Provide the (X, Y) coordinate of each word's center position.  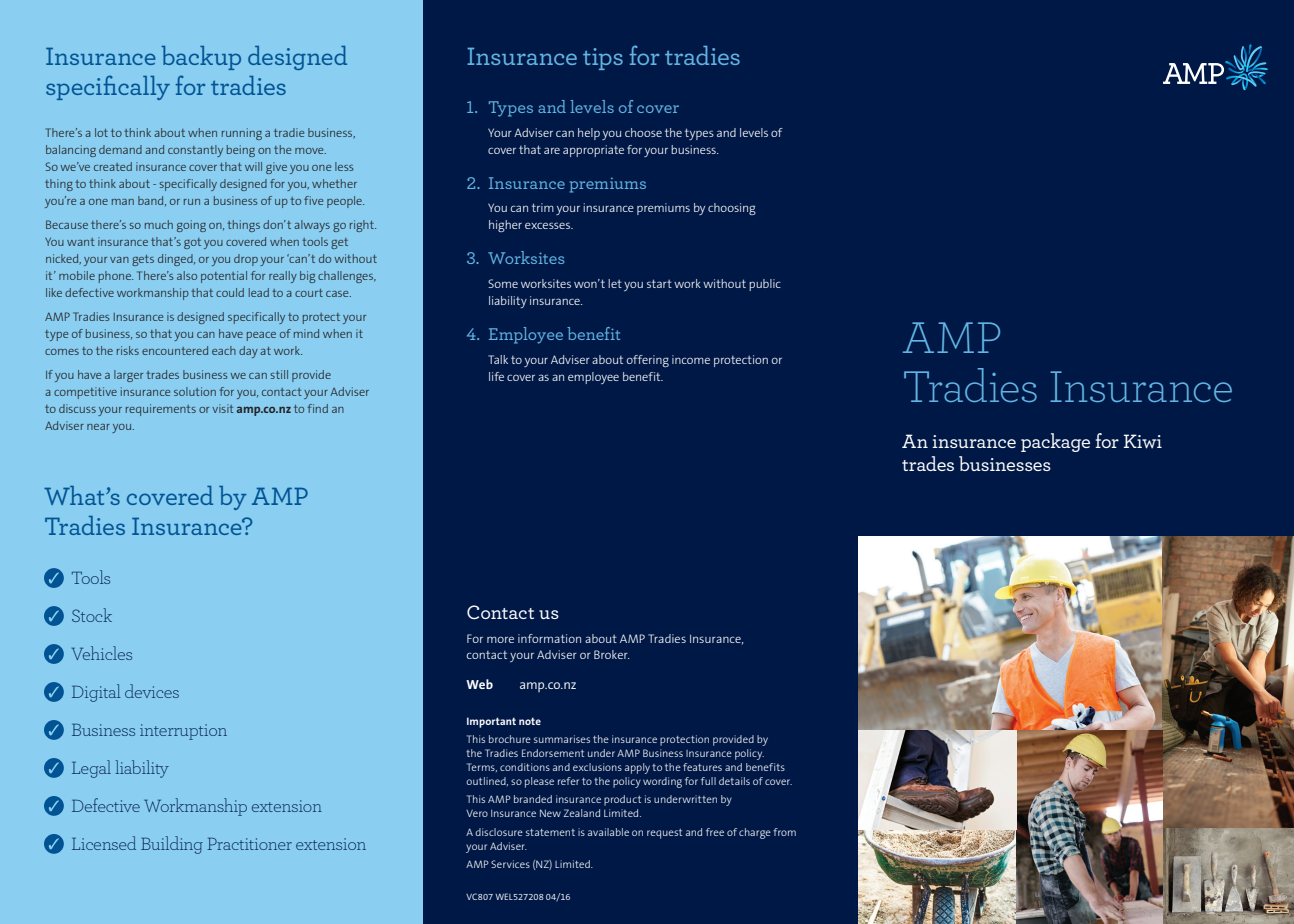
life (496, 376)
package (1055, 442)
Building (172, 845)
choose (643, 132)
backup (201, 58)
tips (603, 59)
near (98, 427)
